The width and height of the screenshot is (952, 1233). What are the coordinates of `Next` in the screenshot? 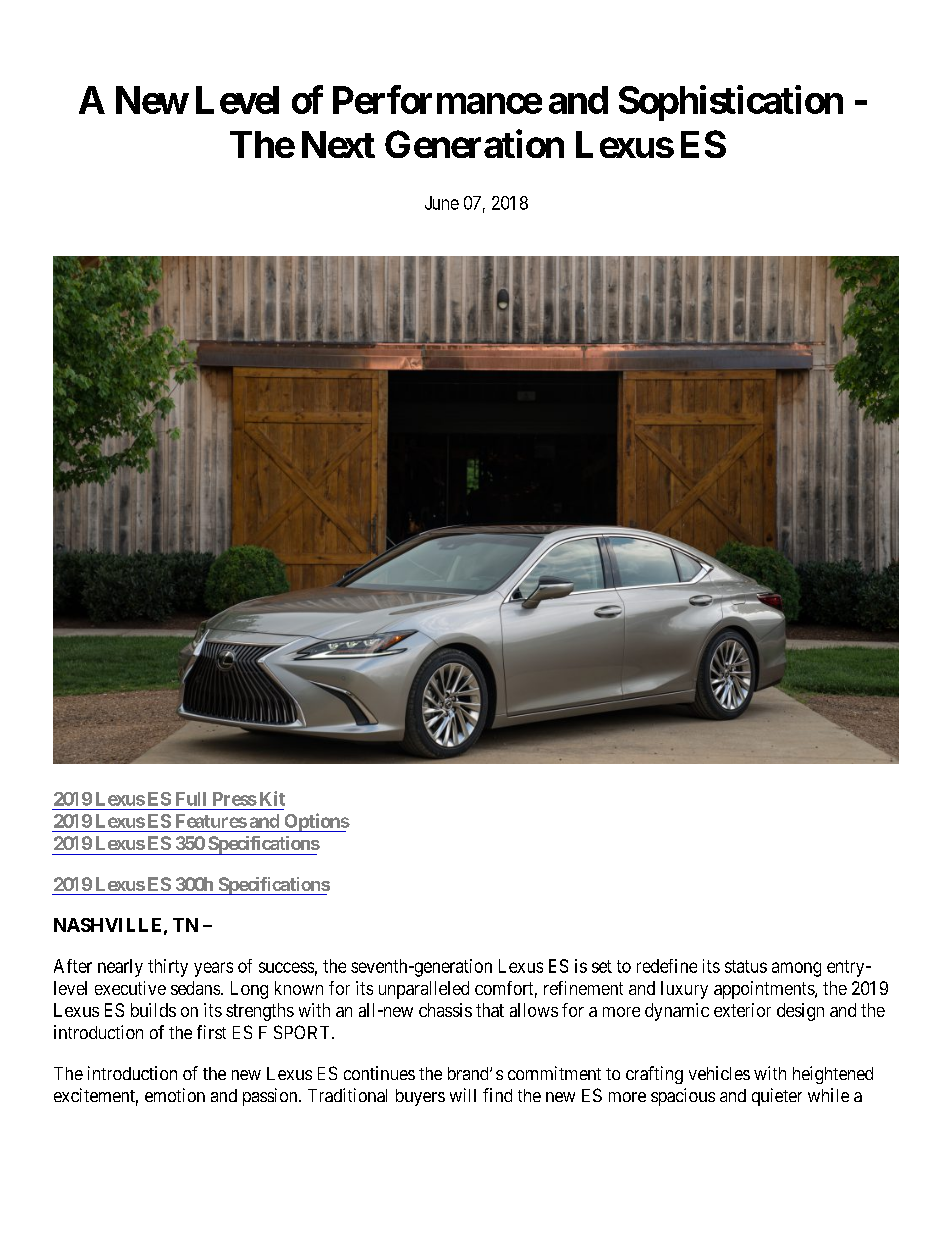 It's located at (338, 144).
